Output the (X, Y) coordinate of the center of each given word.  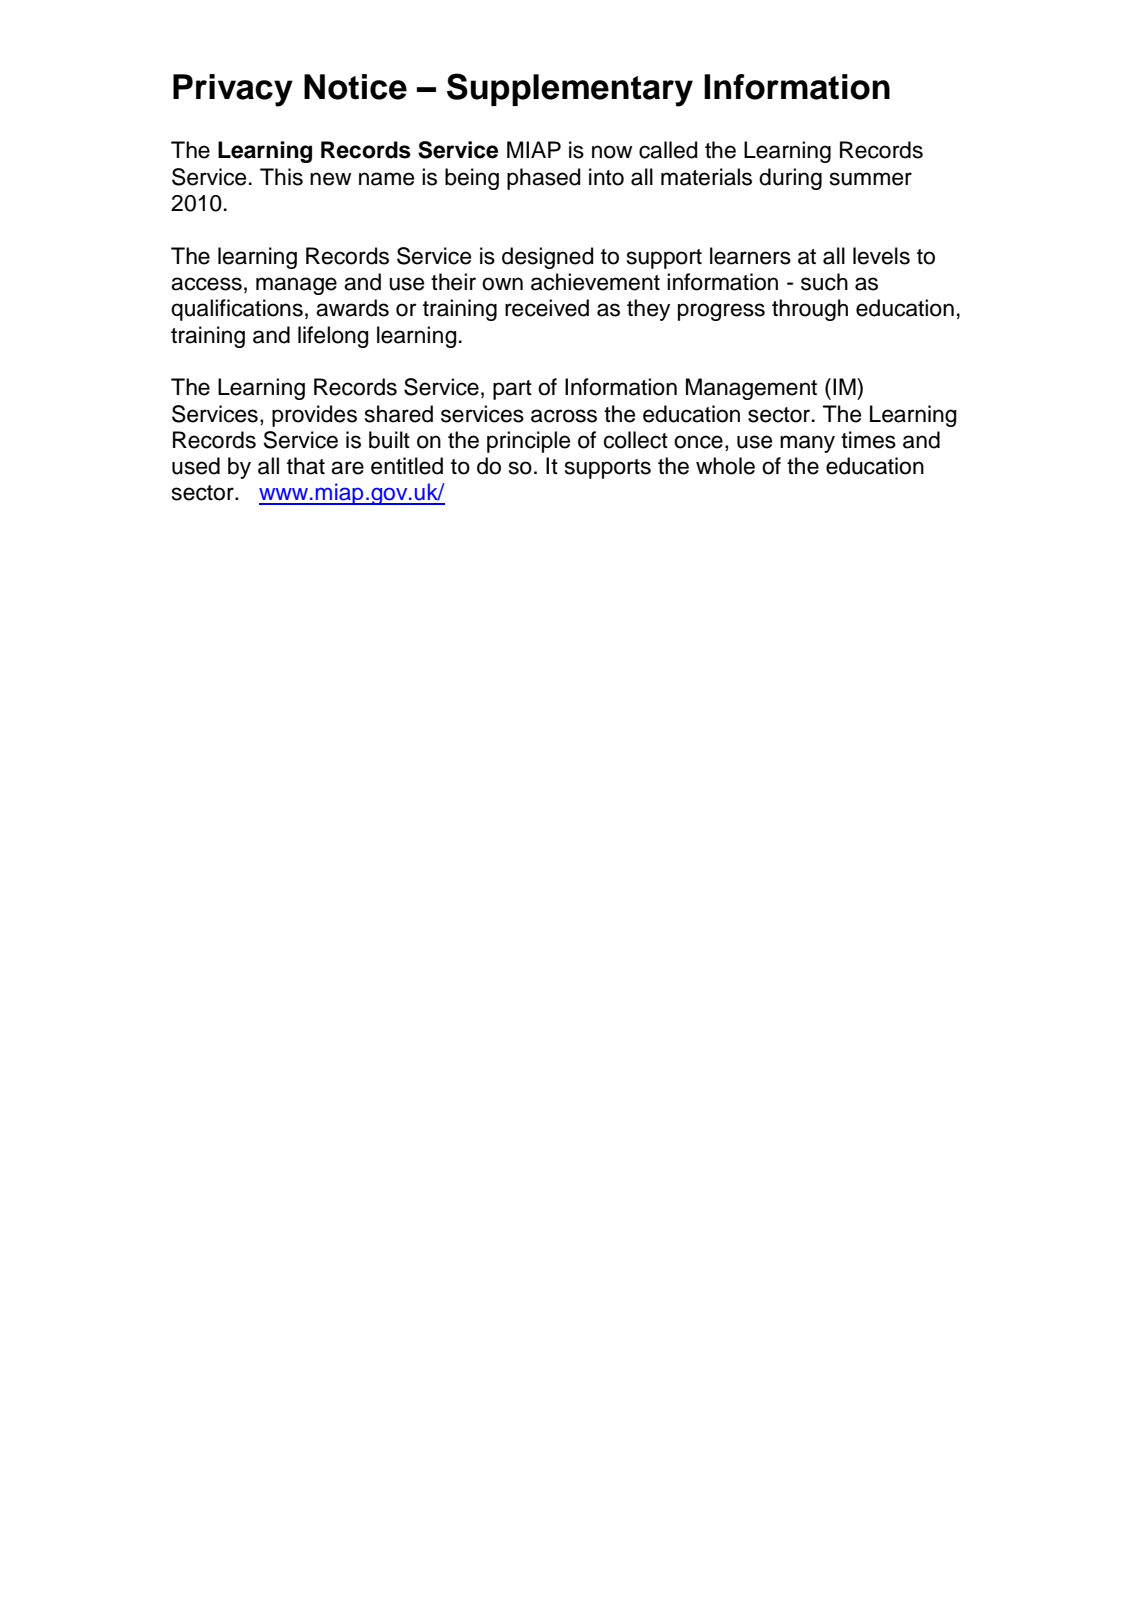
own (502, 284)
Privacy (233, 90)
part (512, 390)
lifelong (333, 337)
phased (544, 179)
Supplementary (570, 90)
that (306, 466)
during (790, 179)
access (206, 284)
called (668, 150)
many (807, 444)
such (824, 282)
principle (528, 442)
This (281, 177)
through (810, 310)
